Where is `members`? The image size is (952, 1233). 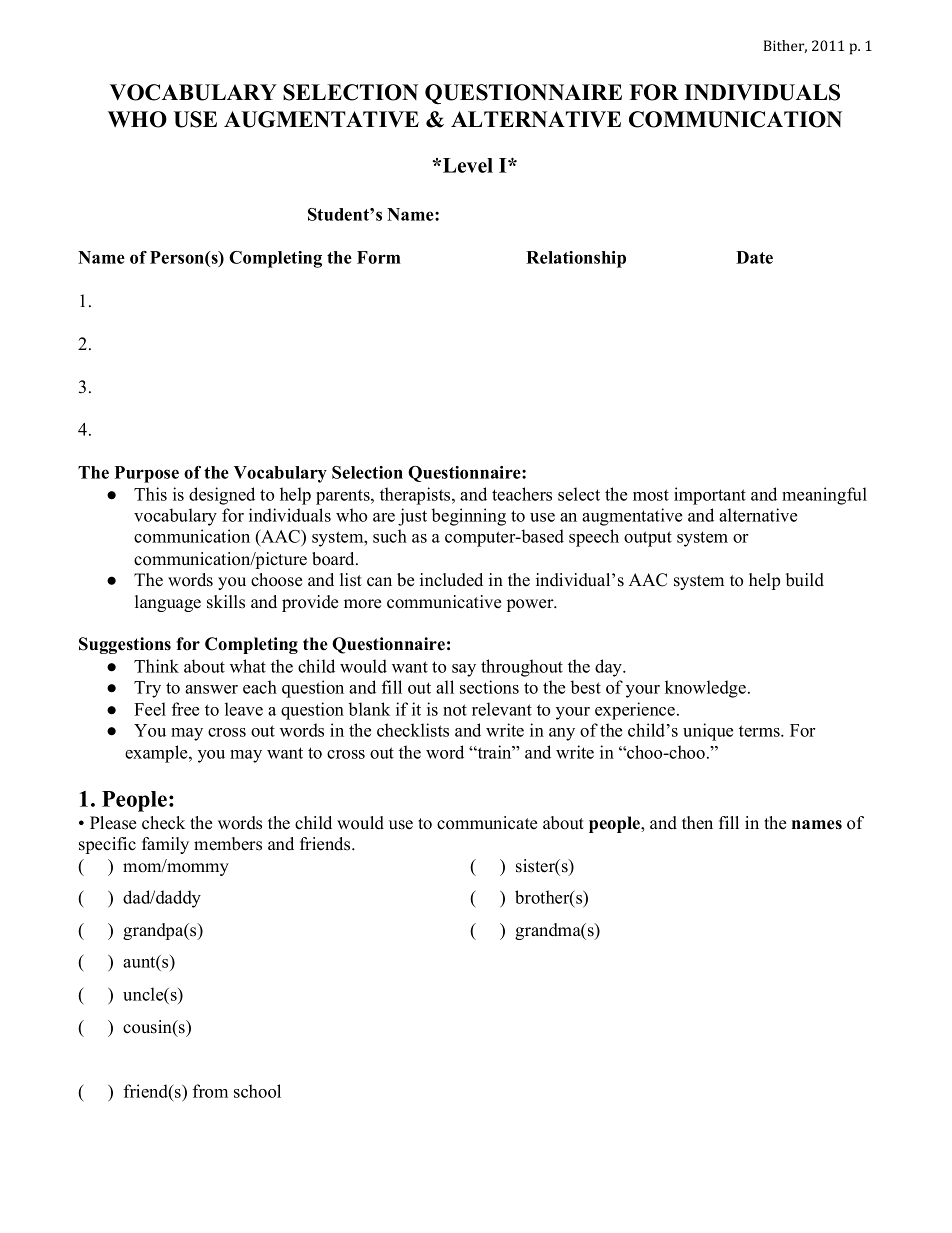 members is located at coordinates (228, 844).
